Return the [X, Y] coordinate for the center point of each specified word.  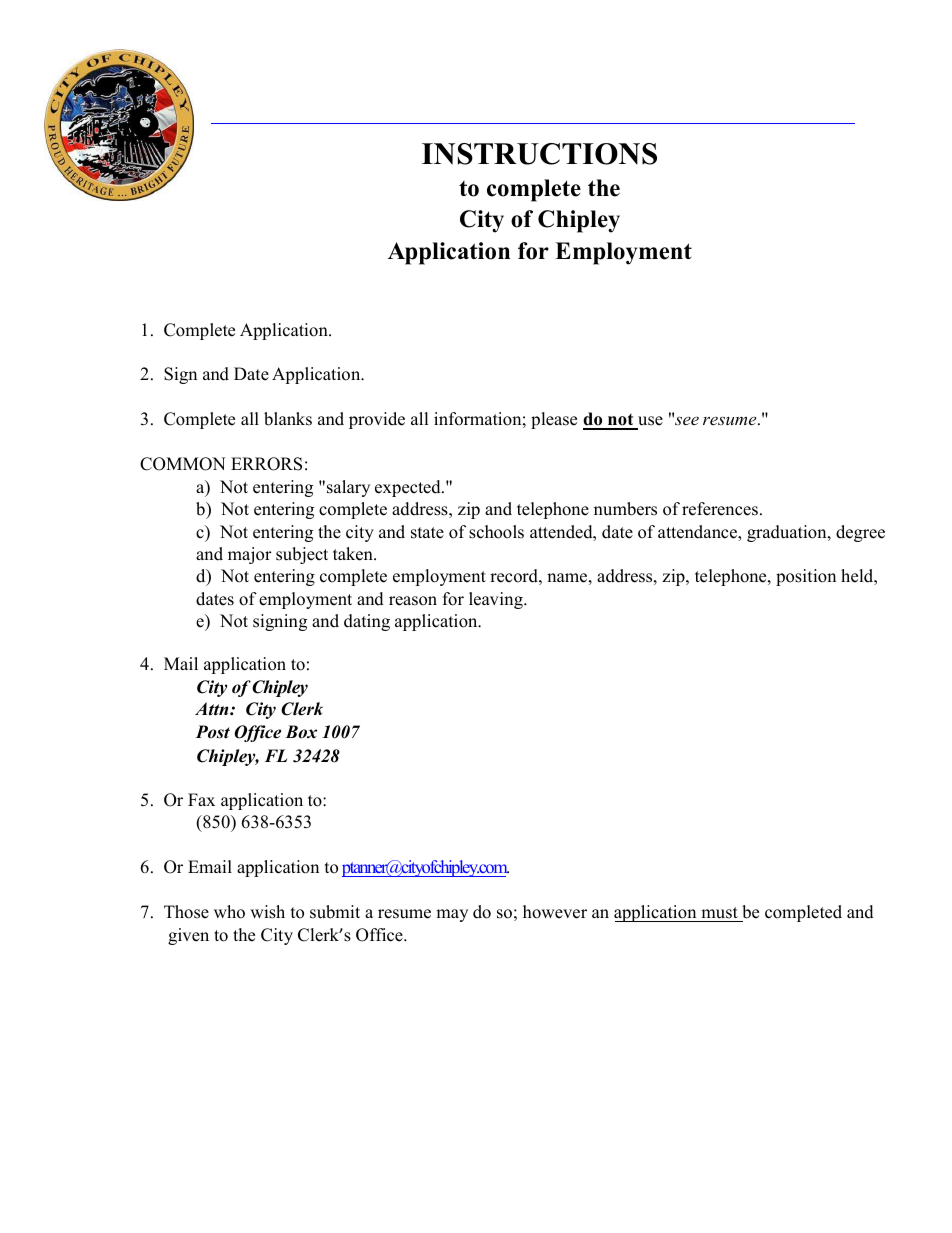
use [650, 421]
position [806, 577]
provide [377, 420]
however [555, 912]
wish [267, 912]
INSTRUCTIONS [539, 154]
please [554, 420]
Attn [213, 709]
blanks [288, 419]
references [721, 509]
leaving [497, 600]
